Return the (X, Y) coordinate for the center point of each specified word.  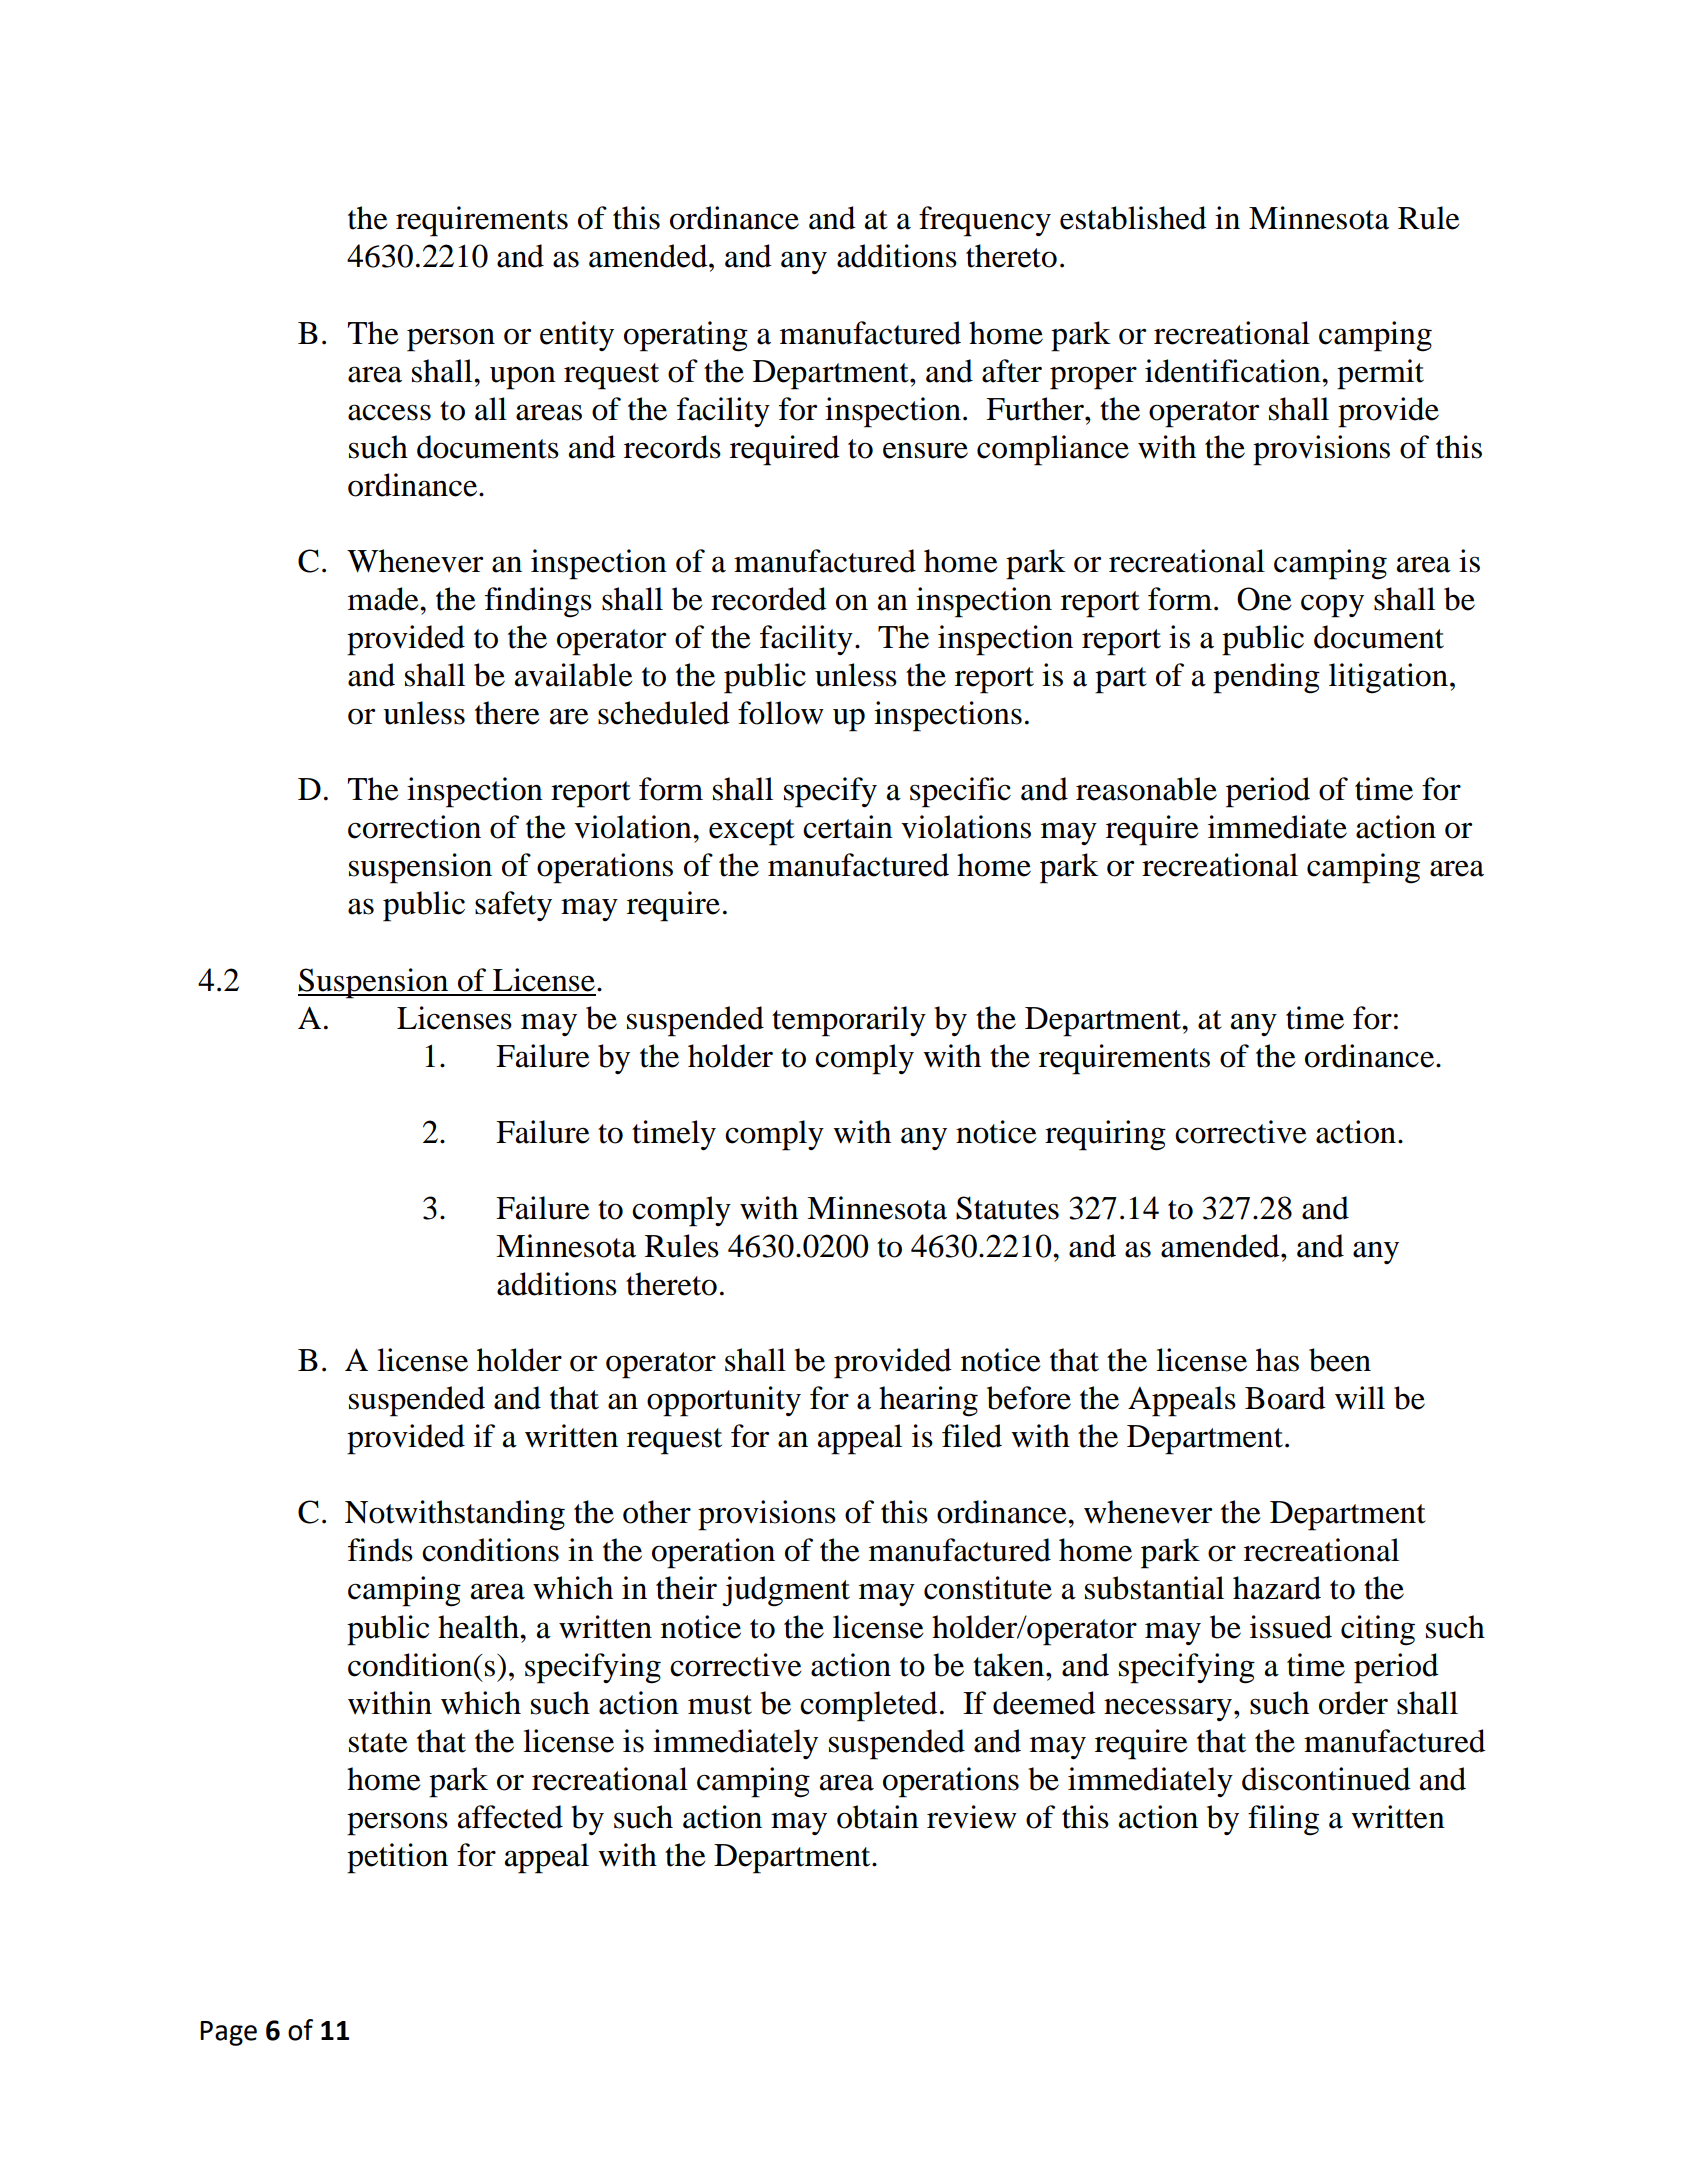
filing (1283, 1820)
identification (1234, 371)
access (389, 412)
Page (228, 2033)
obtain (878, 1817)
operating (686, 336)
